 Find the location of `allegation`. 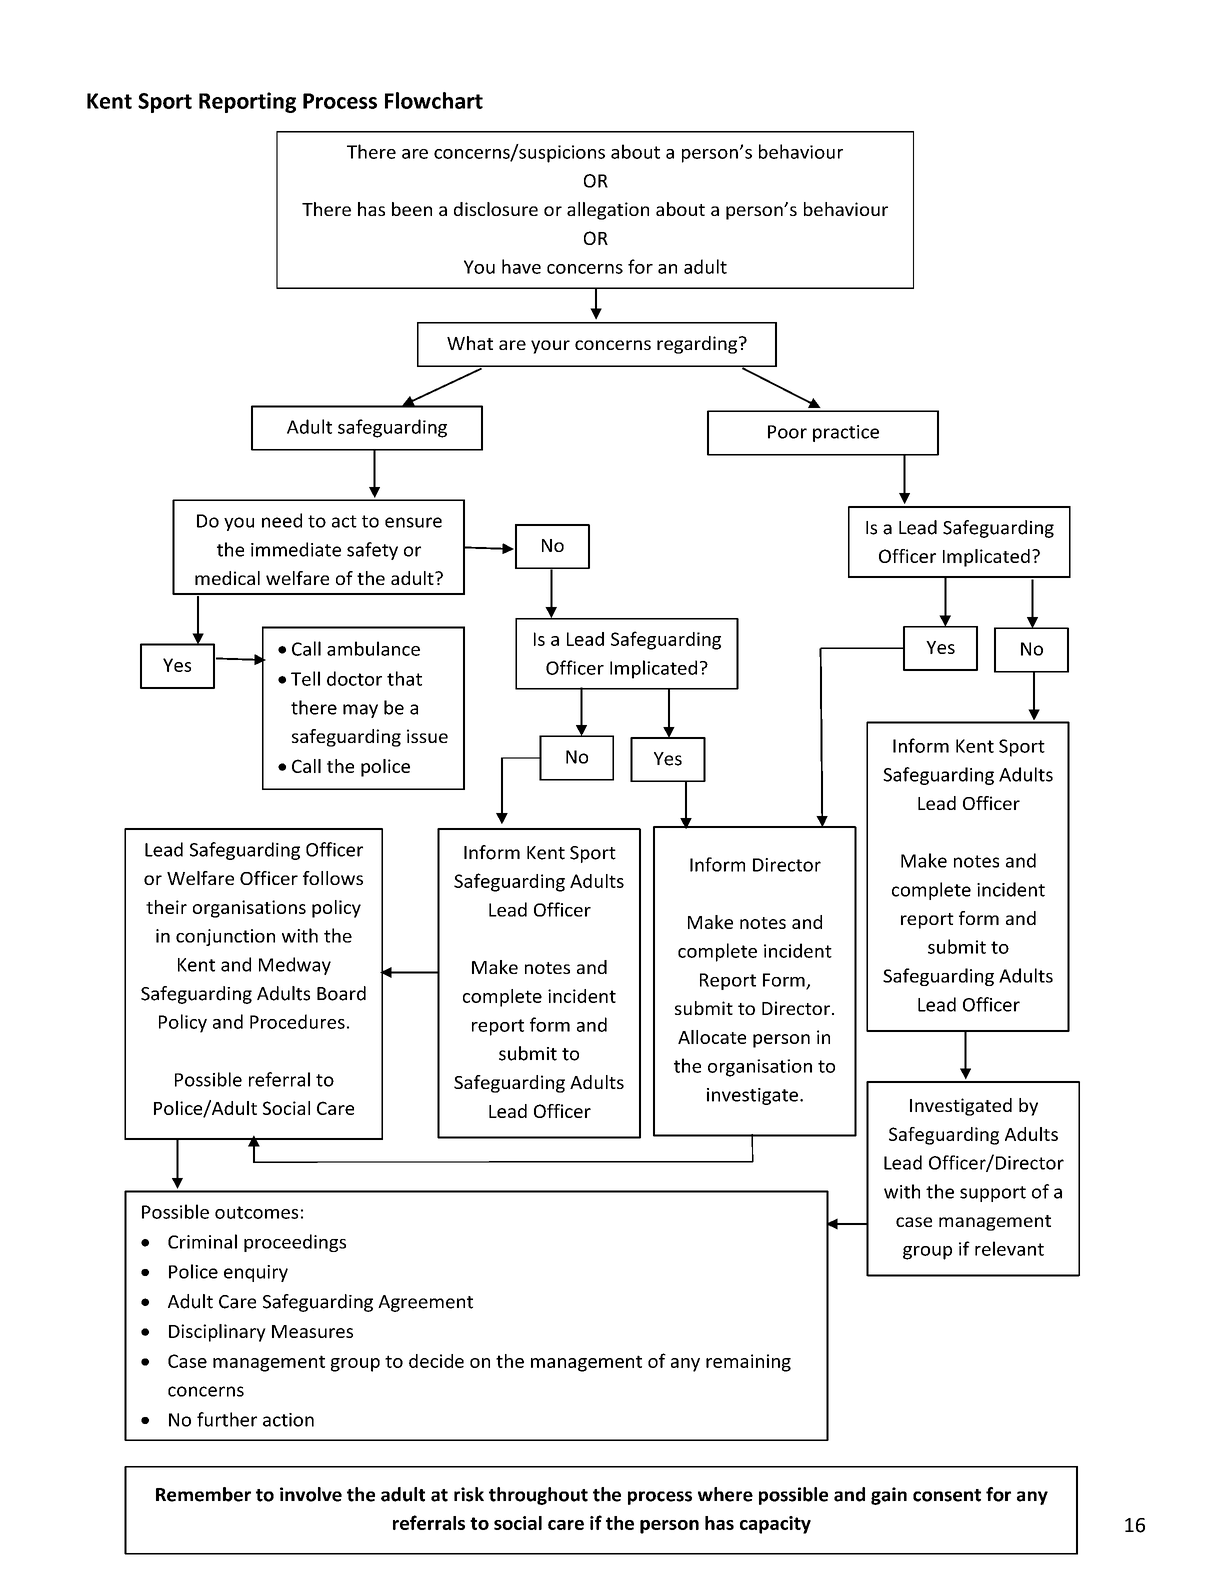

allegation is located at coordinates (608, 211).
